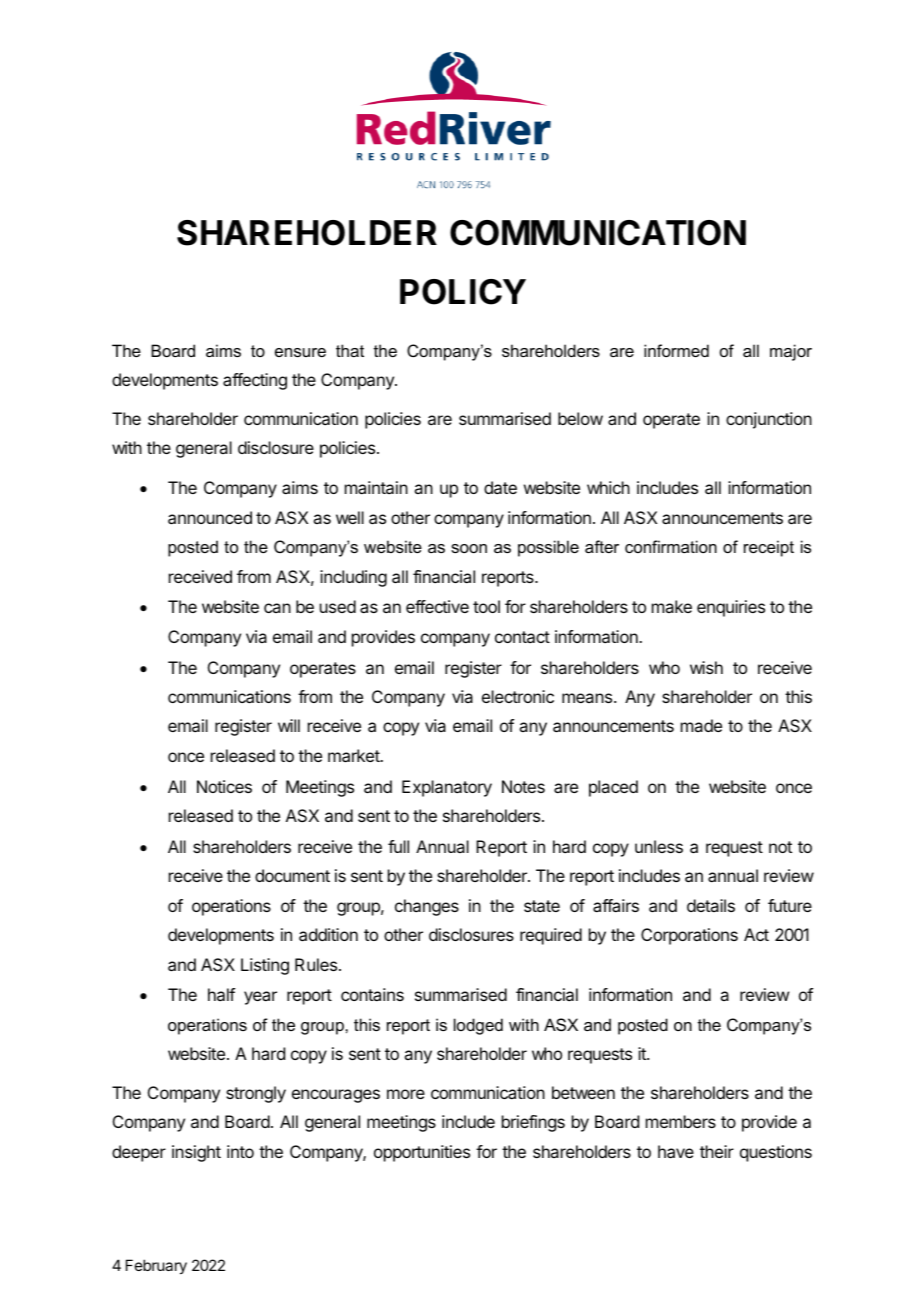 Image resolution: width=924 pixels, height=1308 pixels. Describe the element at coordinates (255, 381) in the document. I see `affecting` at that location.
